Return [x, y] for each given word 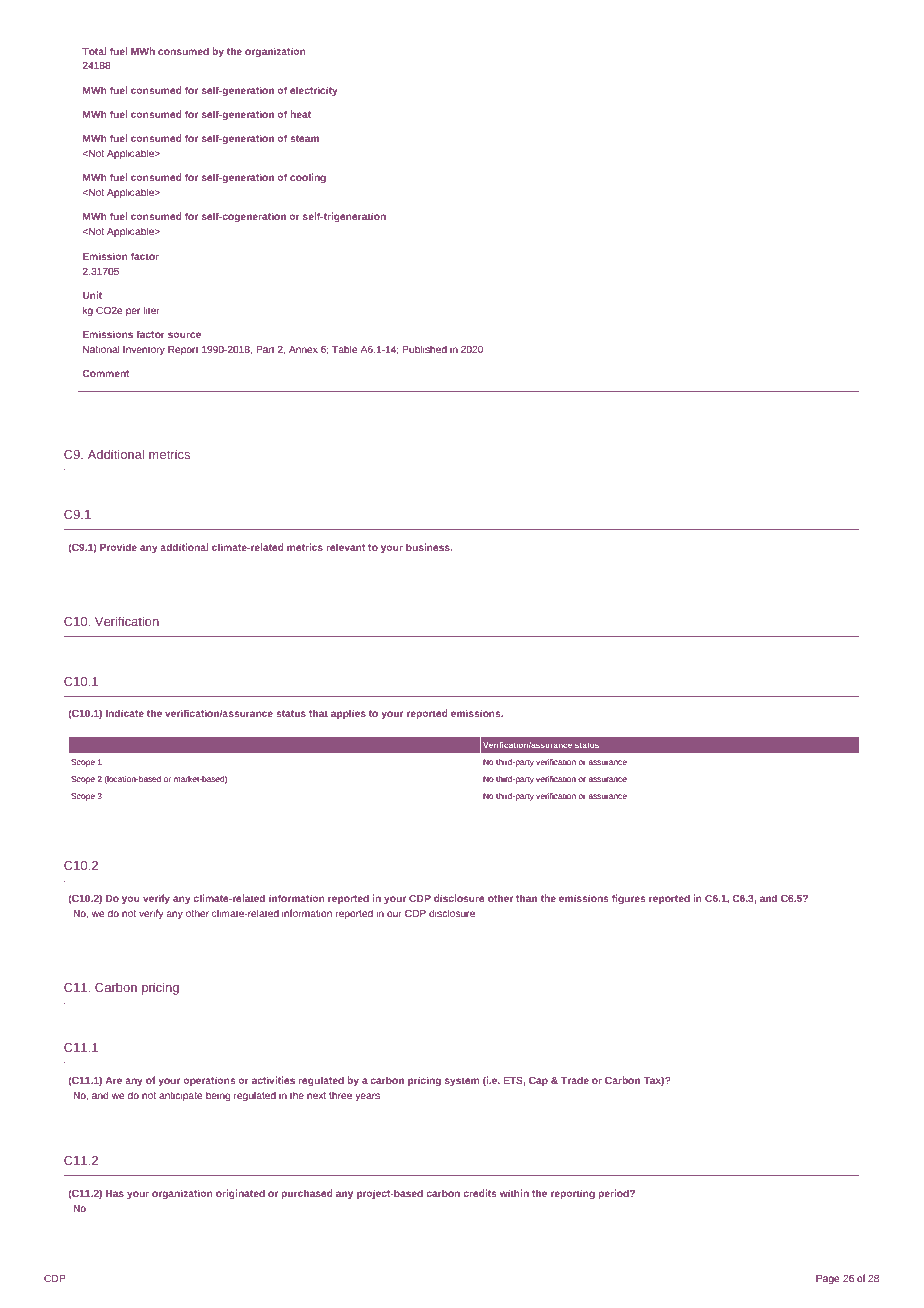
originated [240, 1194]
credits [480, 1193]
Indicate [125, 713]
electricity [314, 91]
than [526, 898]
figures [629, 899]
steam [304, 138]
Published [424, 349]
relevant [346, 547]
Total [94, 51]
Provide [118, 547]
